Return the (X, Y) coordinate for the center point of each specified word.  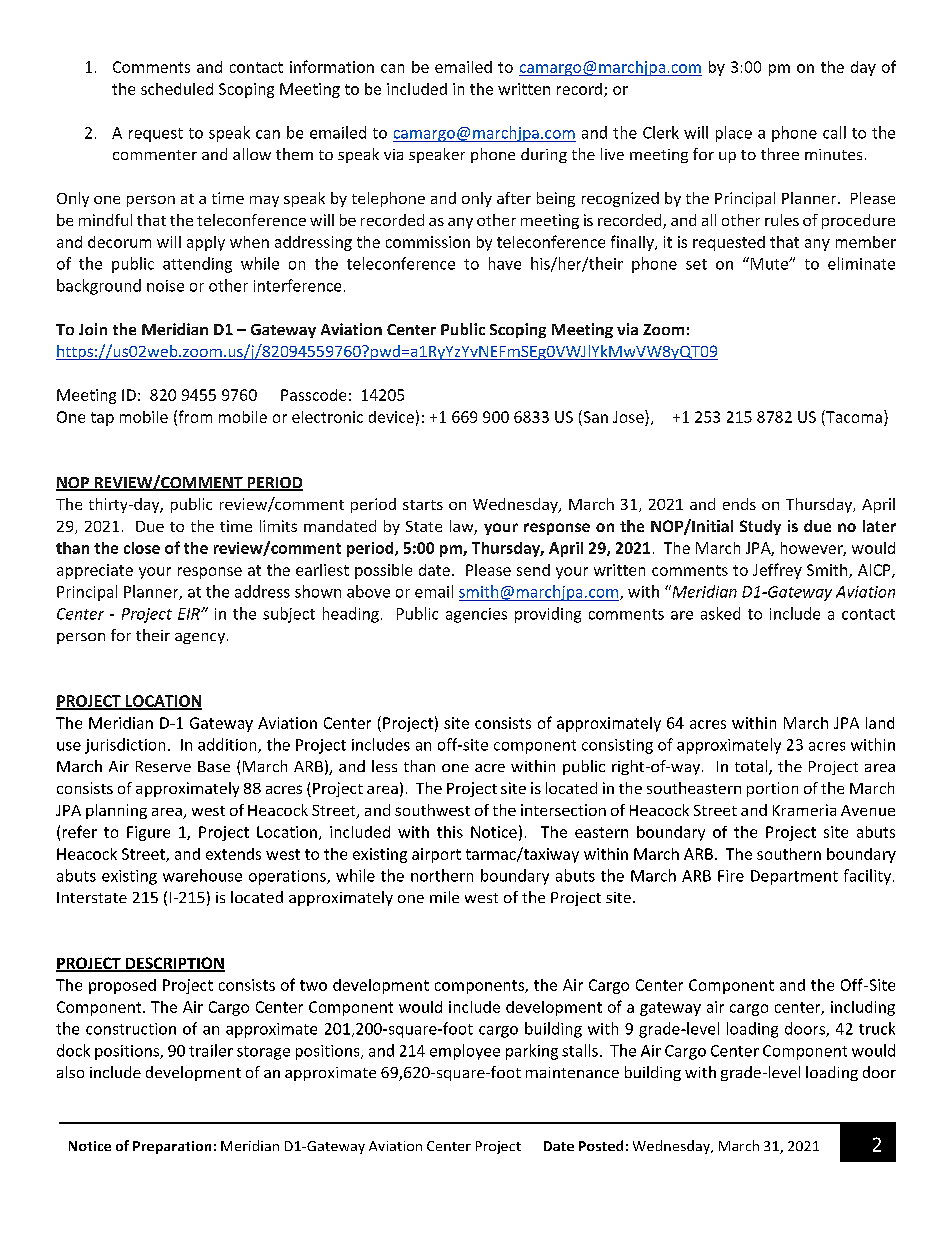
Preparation (172, 1147)
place (734, 134)
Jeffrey (777, 571)
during (544, 155)
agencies (476, 615)
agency (200, 638)
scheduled (177, 89)
